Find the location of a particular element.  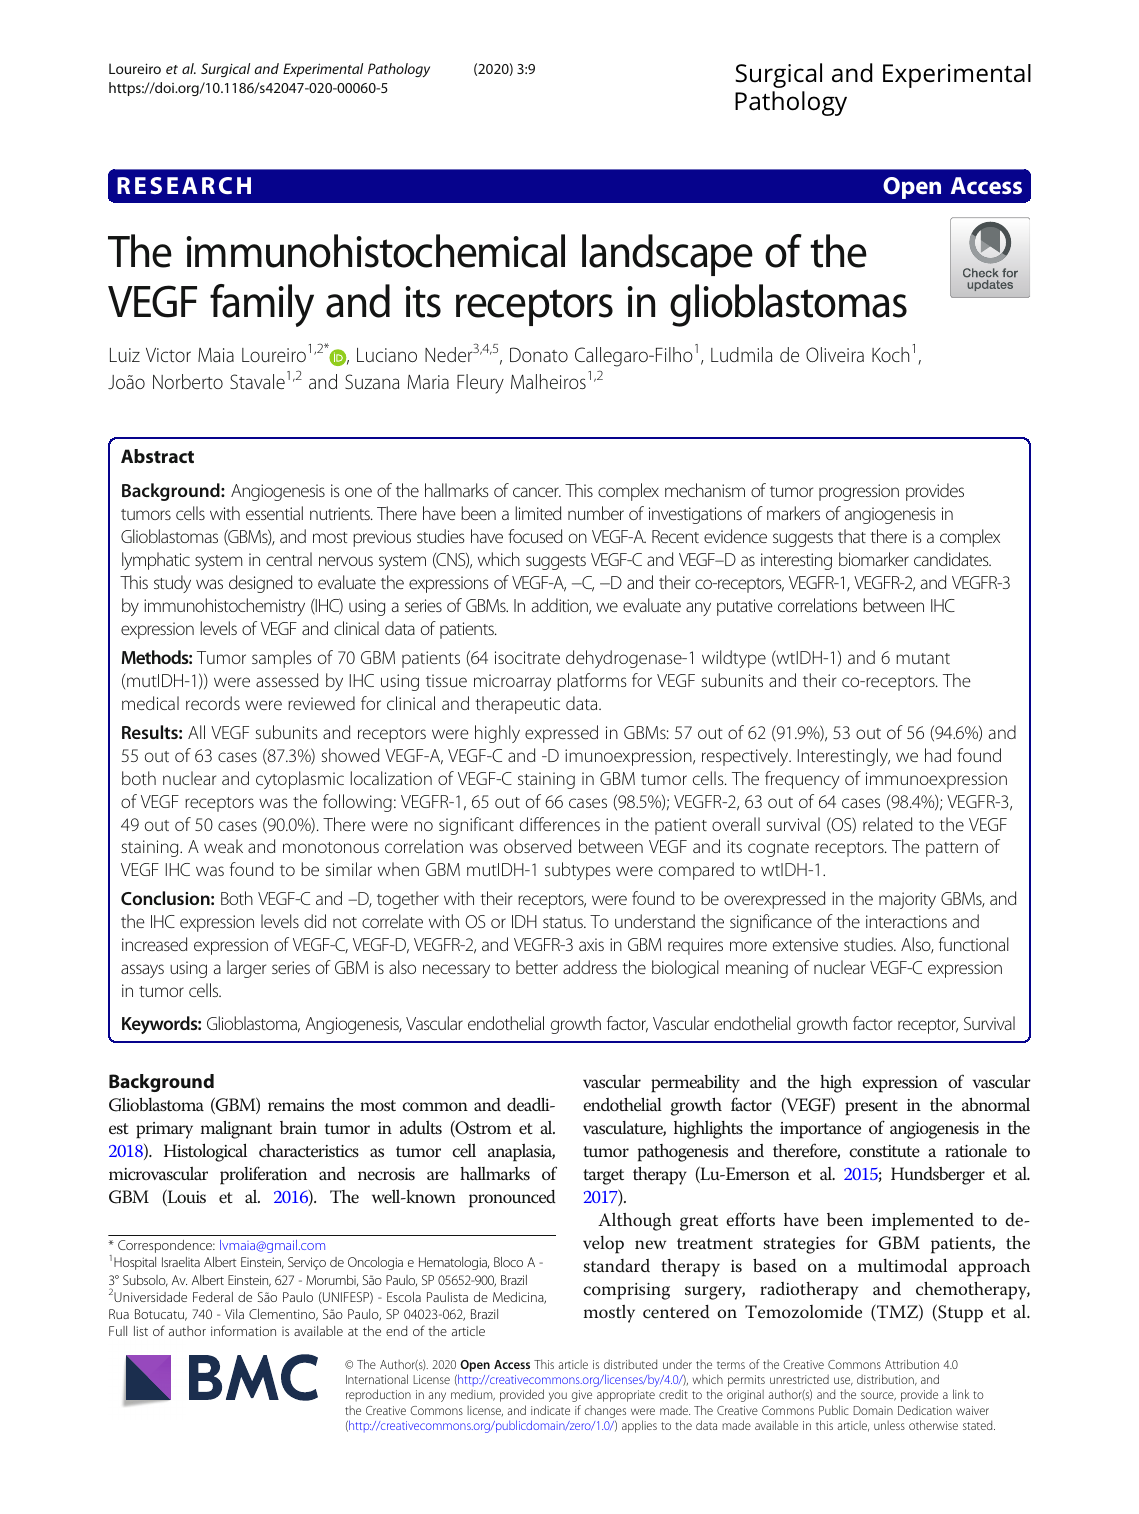

Oliveira is located at coordinates (835, 354).
